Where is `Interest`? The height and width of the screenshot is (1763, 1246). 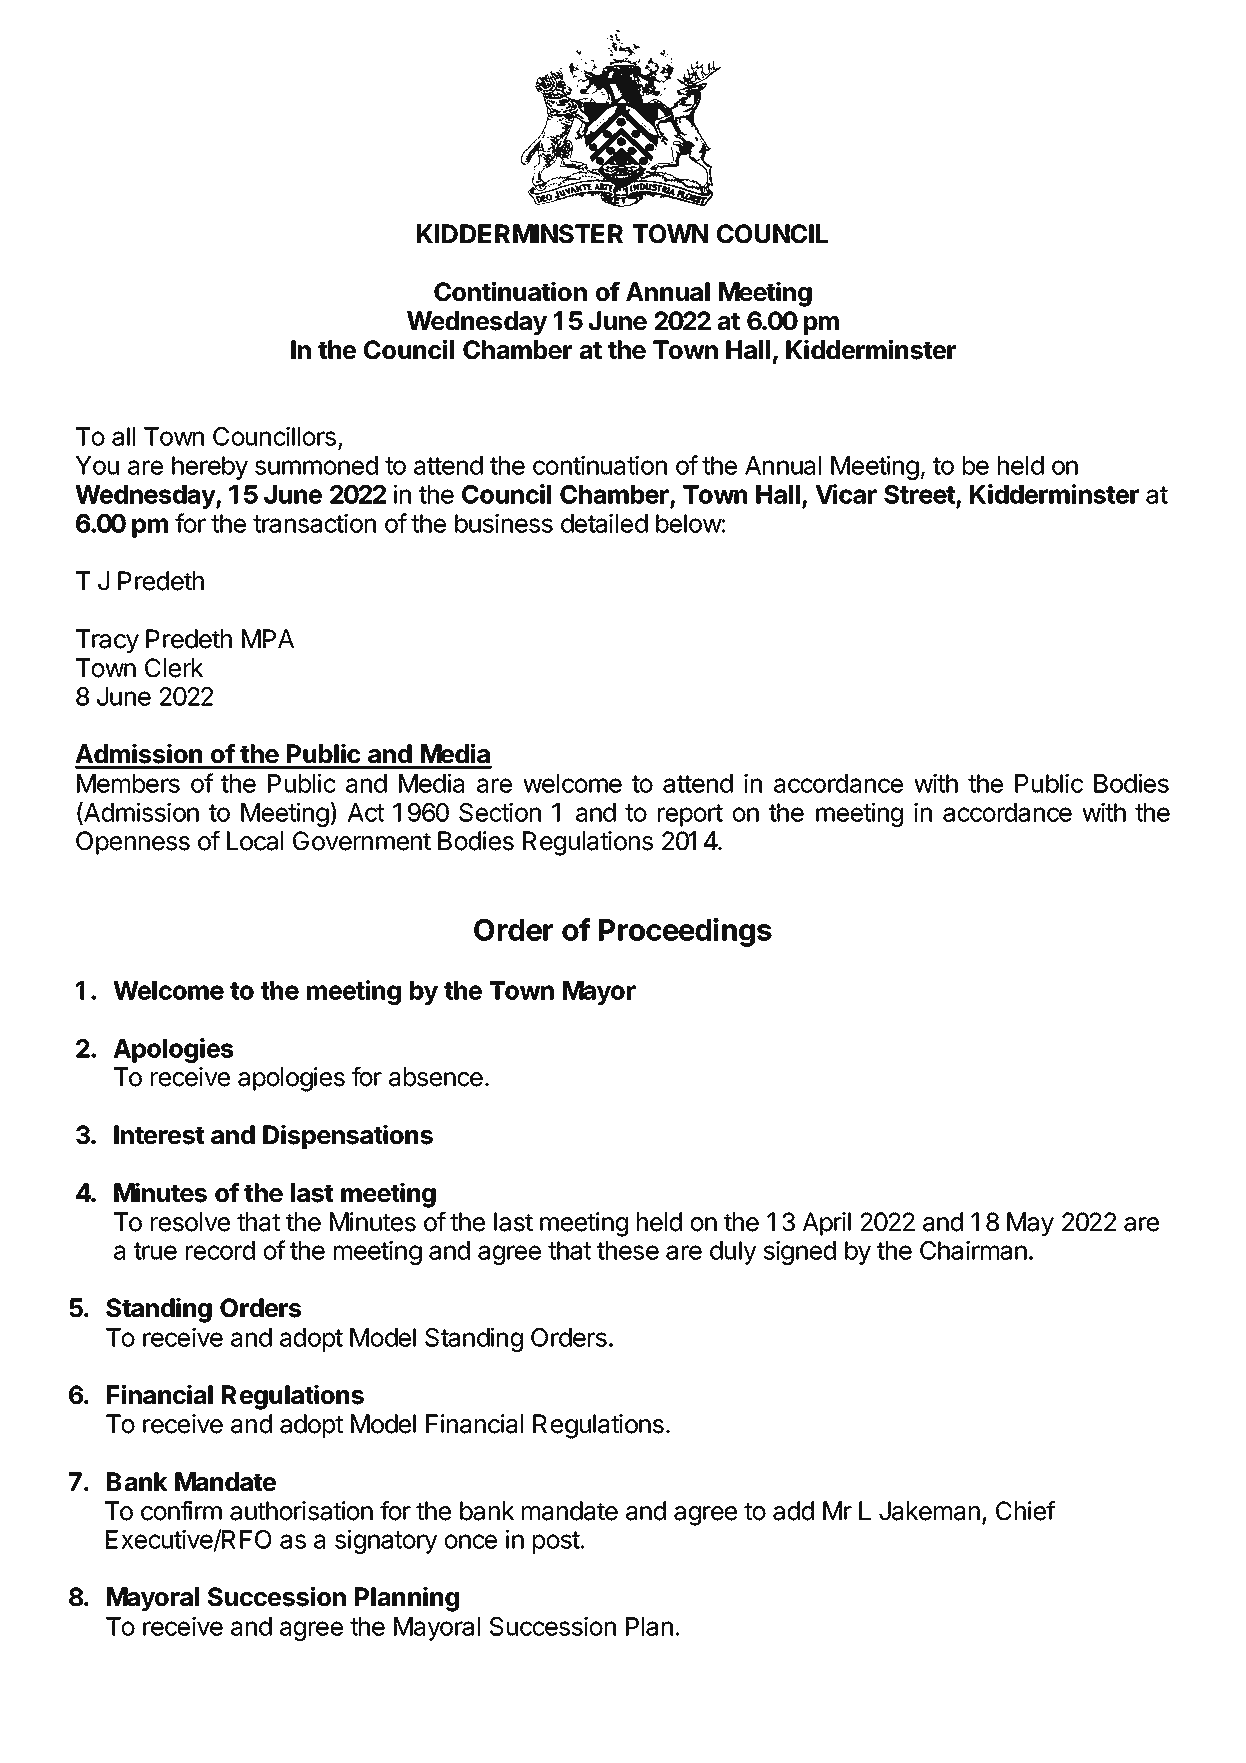
Interest is located at coordinates (159, 1135).
